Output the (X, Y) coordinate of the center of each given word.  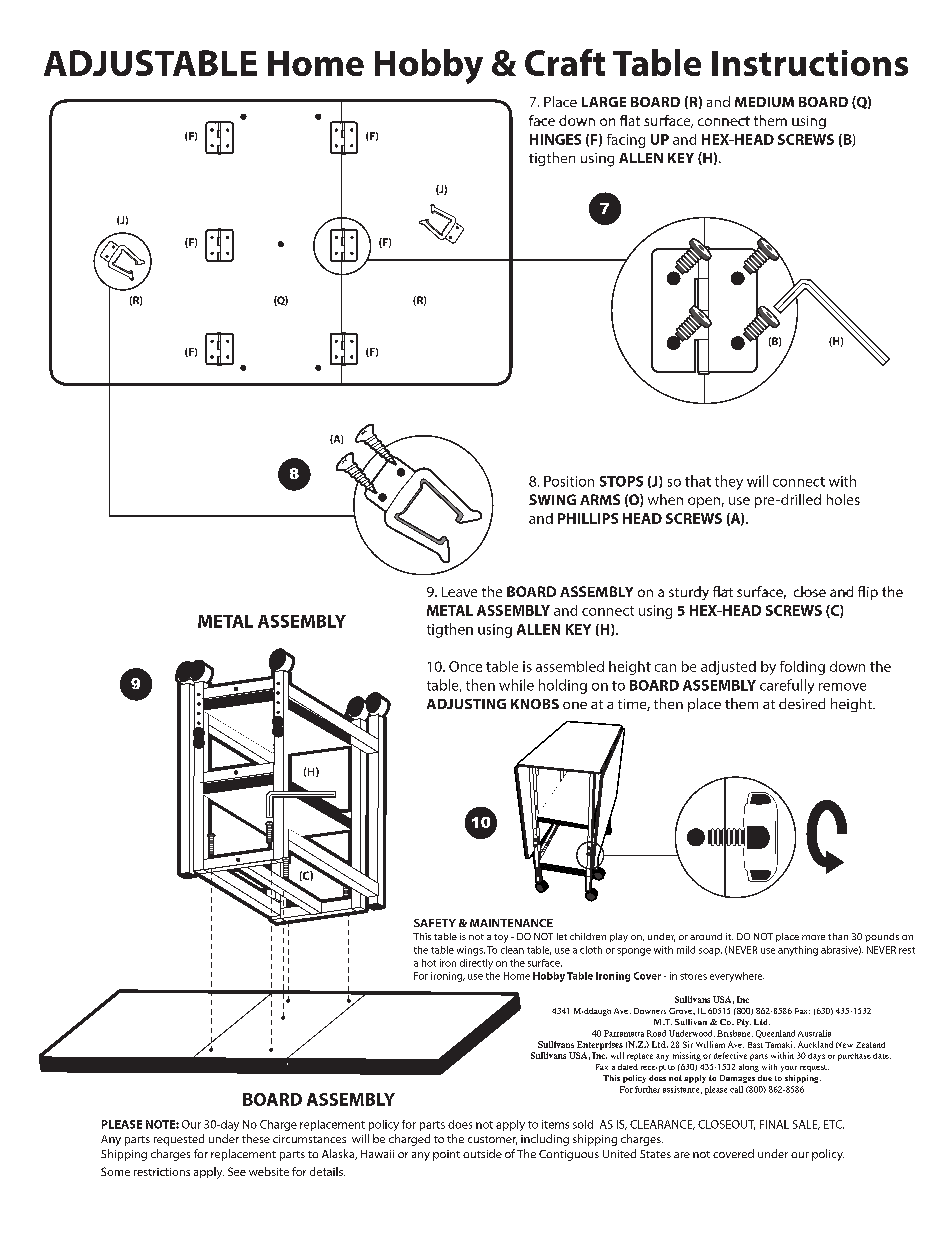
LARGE (604, 102)
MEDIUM (764, 102)
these (256, 1138)
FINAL (774, 1124)
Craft (565, 62)
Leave (459, 592)
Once (465, 666)
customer (492, 1140)
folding (802, 668)
